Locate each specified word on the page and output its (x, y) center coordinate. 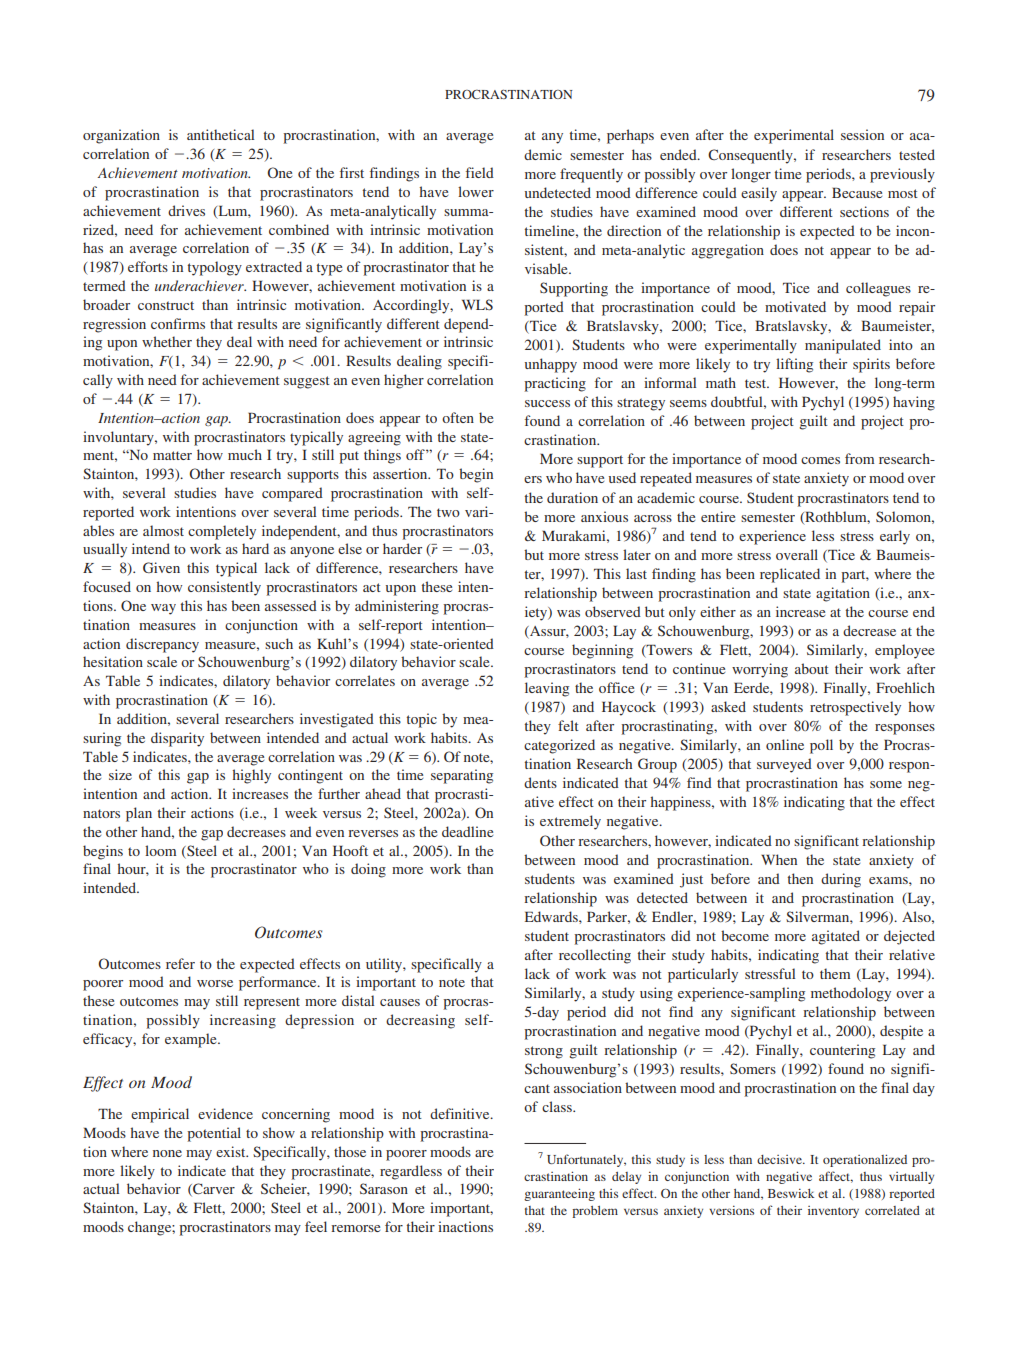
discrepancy (162, 645)
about (812, 668)
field (480, 172)
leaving (547, 689)
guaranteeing (559, 1194)
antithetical (220, 134)
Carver (213, 1189)
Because (857, 192)
